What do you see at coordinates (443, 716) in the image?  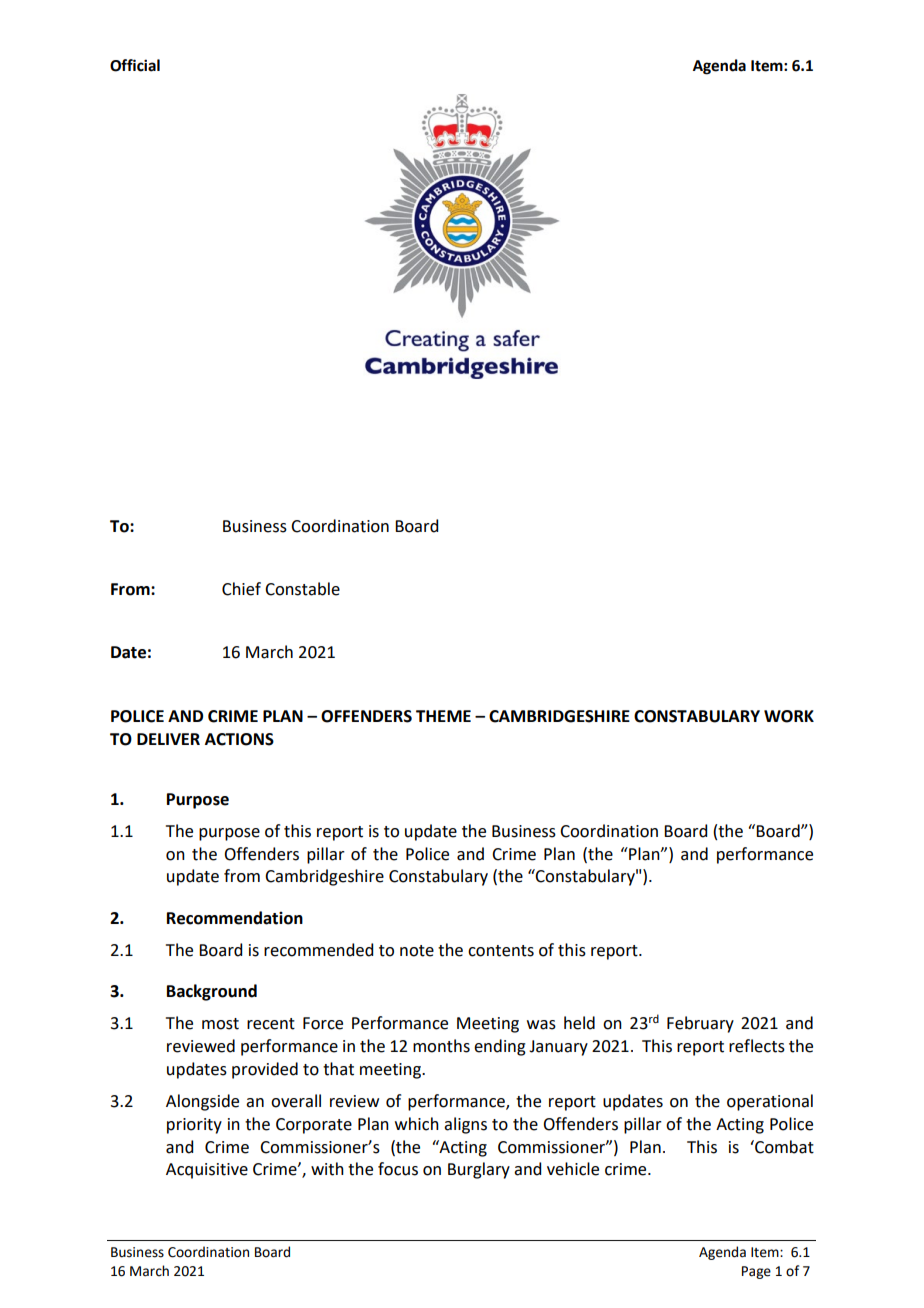 I see `THEME` at bounding box center [443, 716].
